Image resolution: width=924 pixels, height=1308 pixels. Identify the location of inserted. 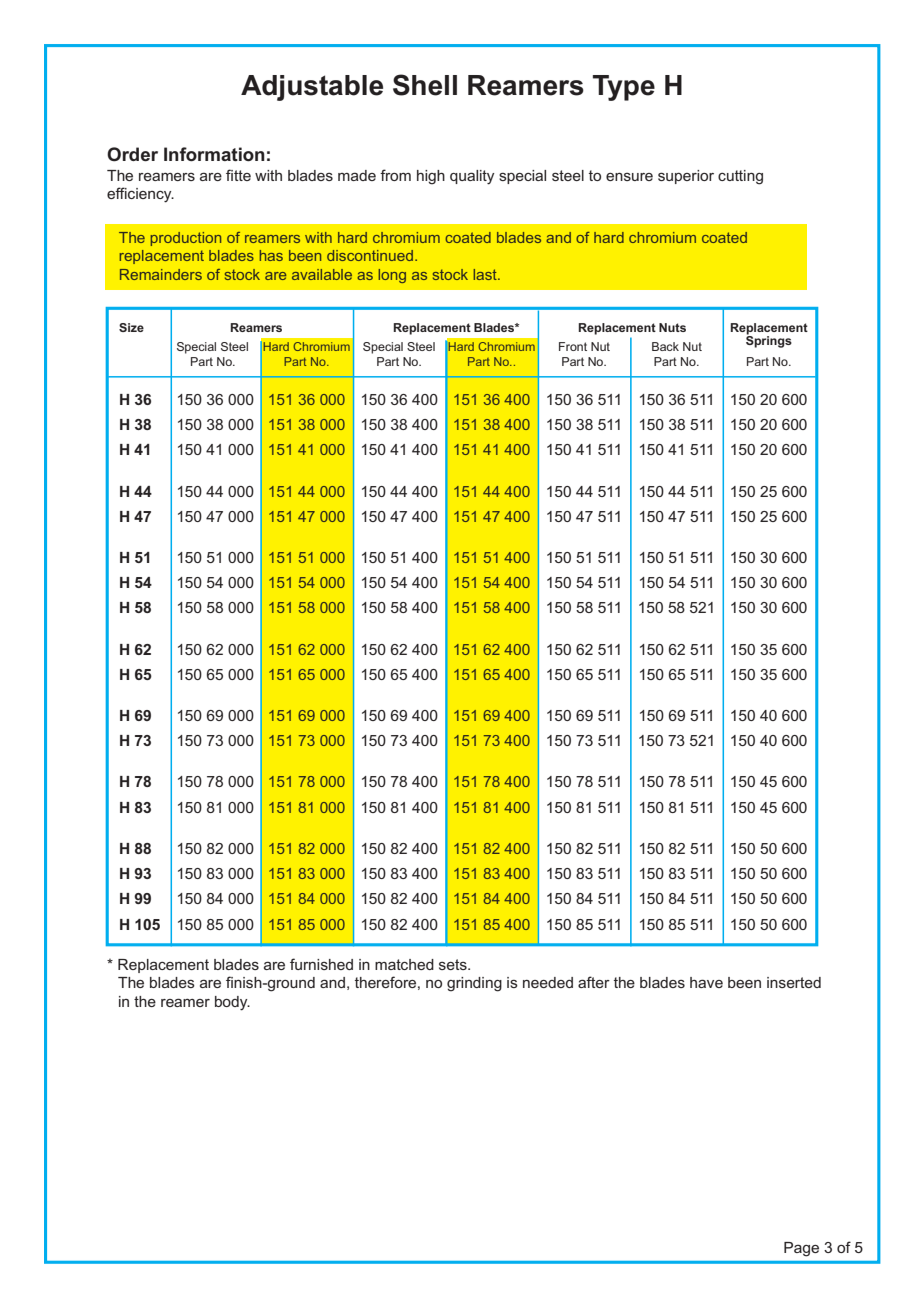
(794, 982).
